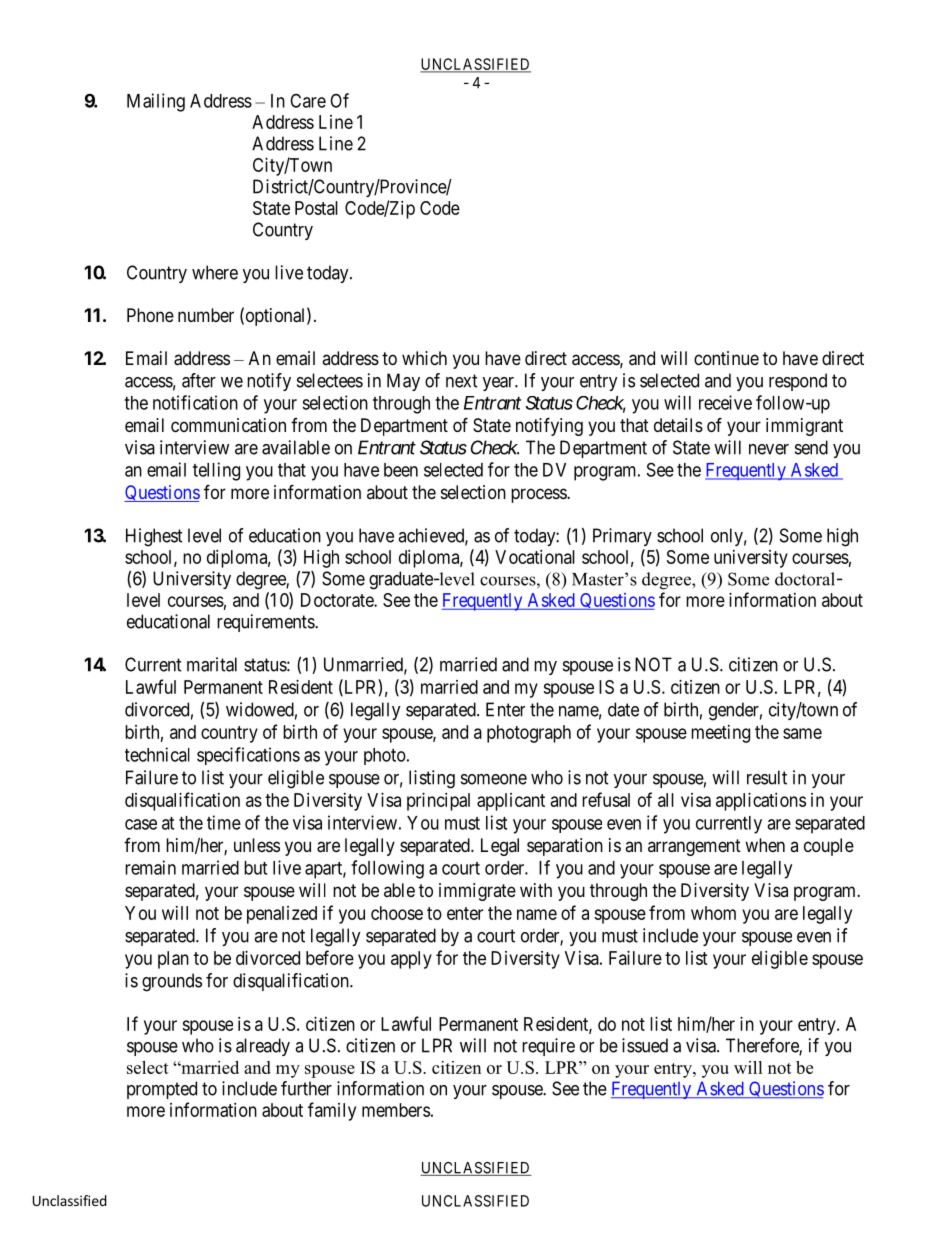 This screenshot has height=1233, width=952. I want to click on Vocational, so click(535, 557).
